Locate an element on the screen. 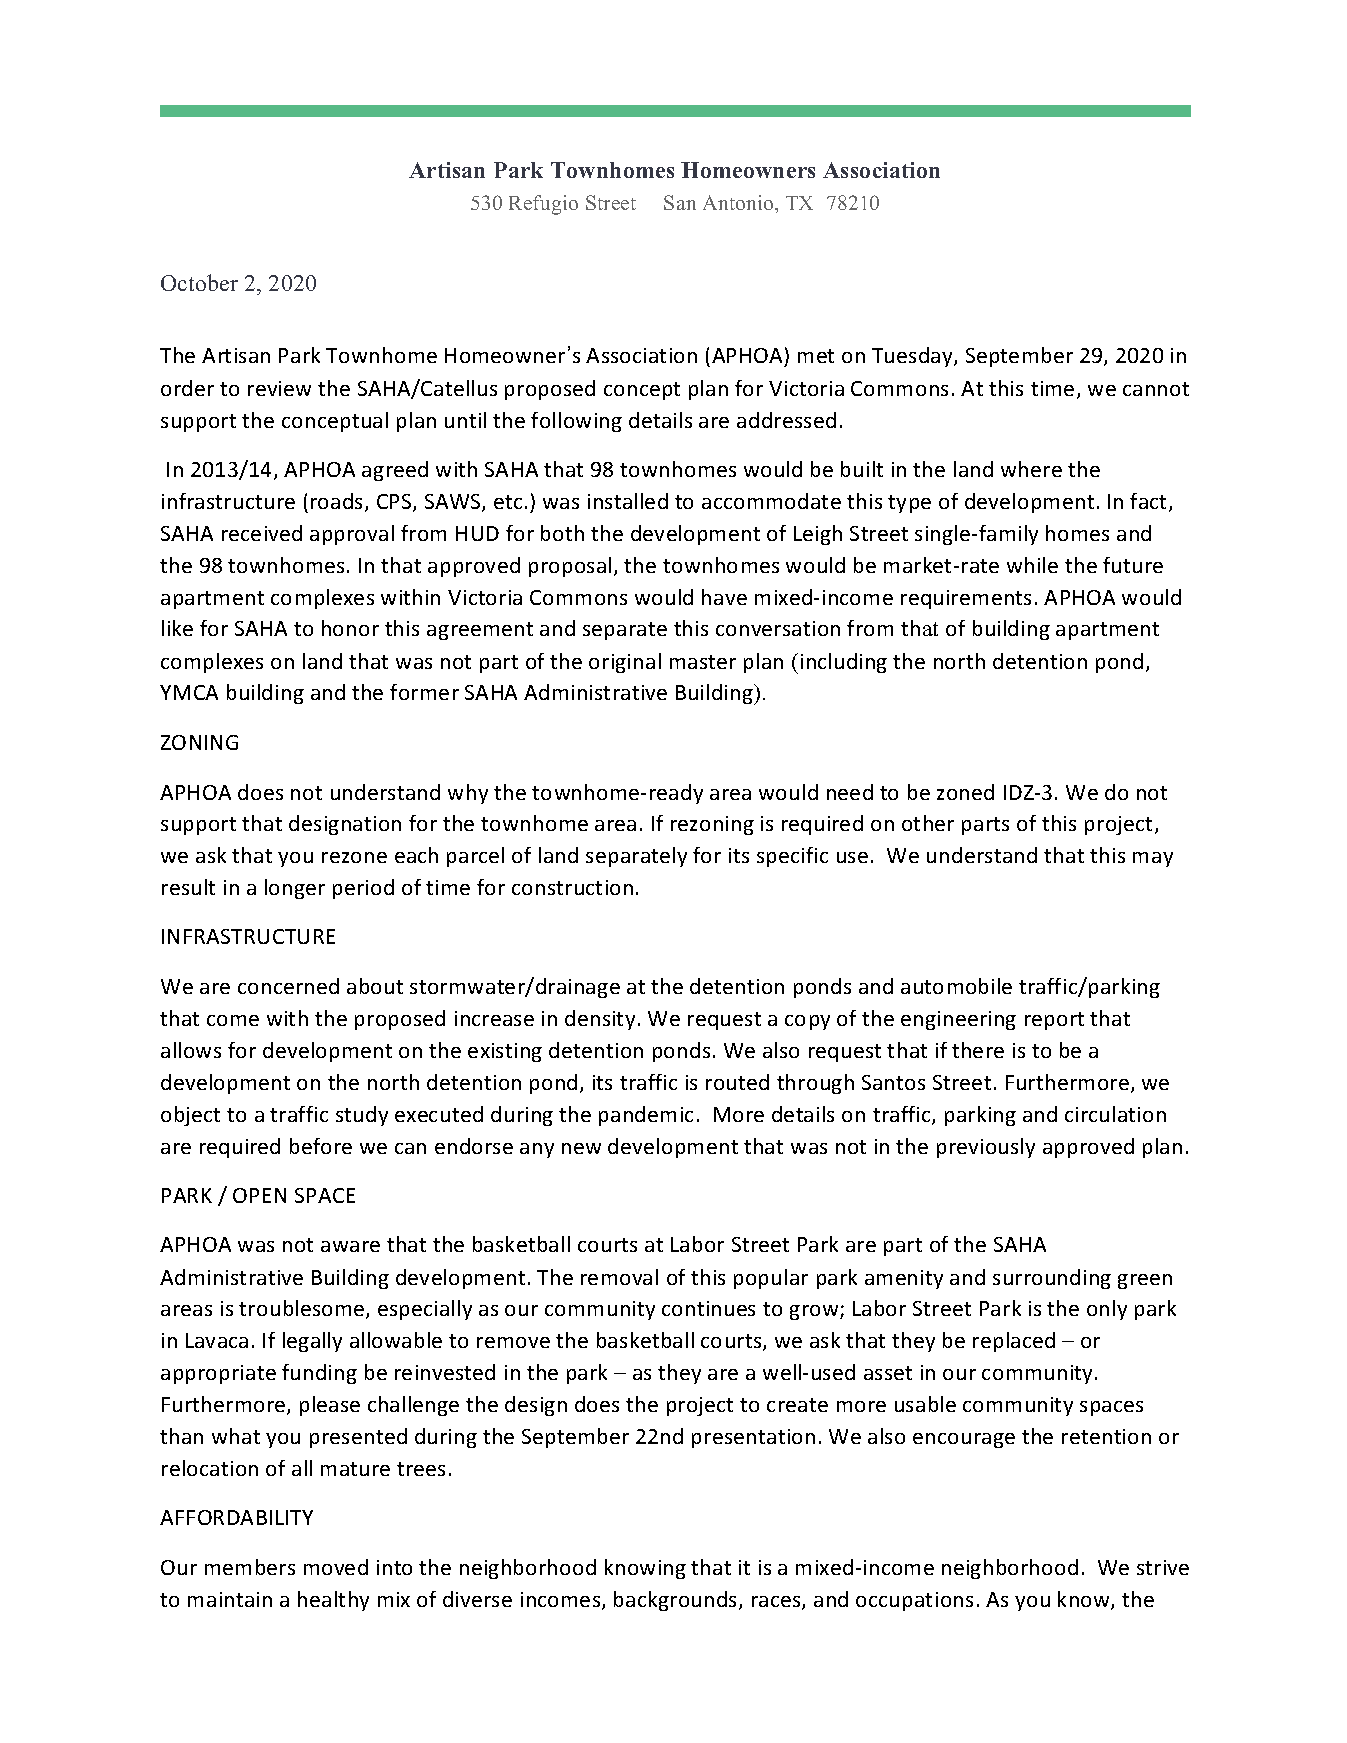 The image size is (1347, 1743). October is located at coordinates (199, 282).
